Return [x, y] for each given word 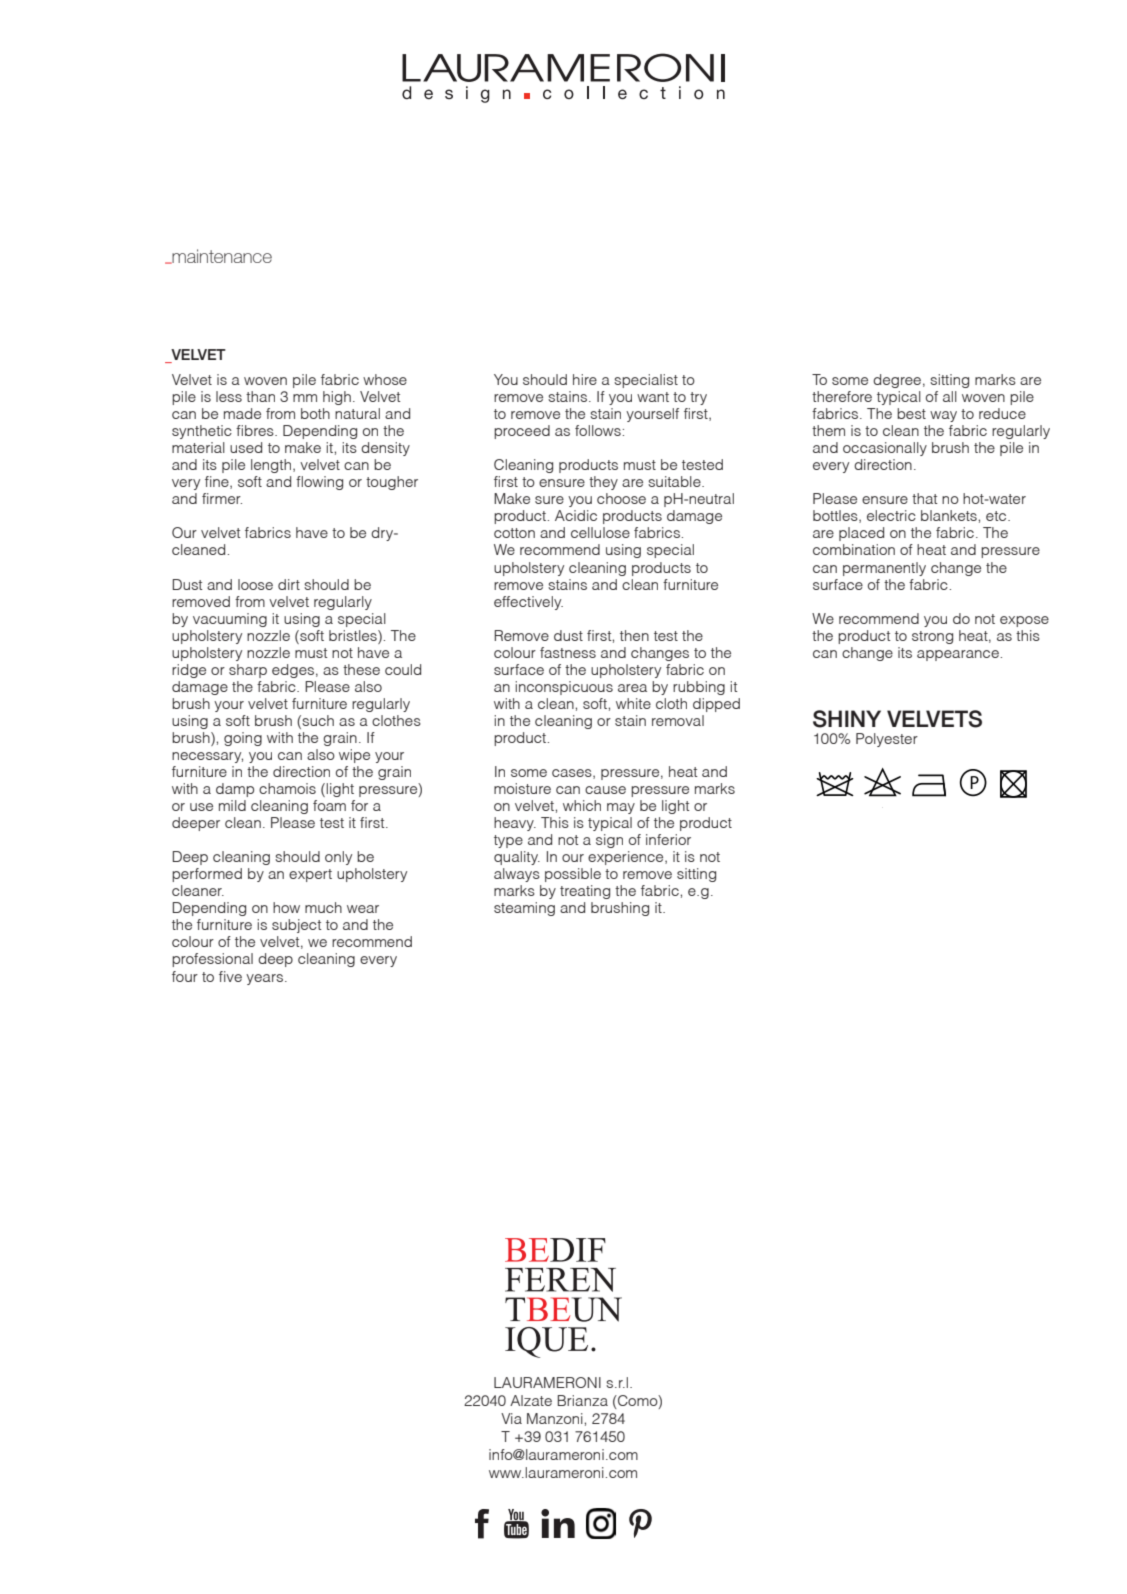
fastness [568, 652]
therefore [842, 396]
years [264, 979]
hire [585, 379]
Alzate [531, 1400]
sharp [248, 671]
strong [932, 637]
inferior [668, 839]
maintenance [221, 256]
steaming [524, 909]
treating [585, 892]
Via [511, 1418]
